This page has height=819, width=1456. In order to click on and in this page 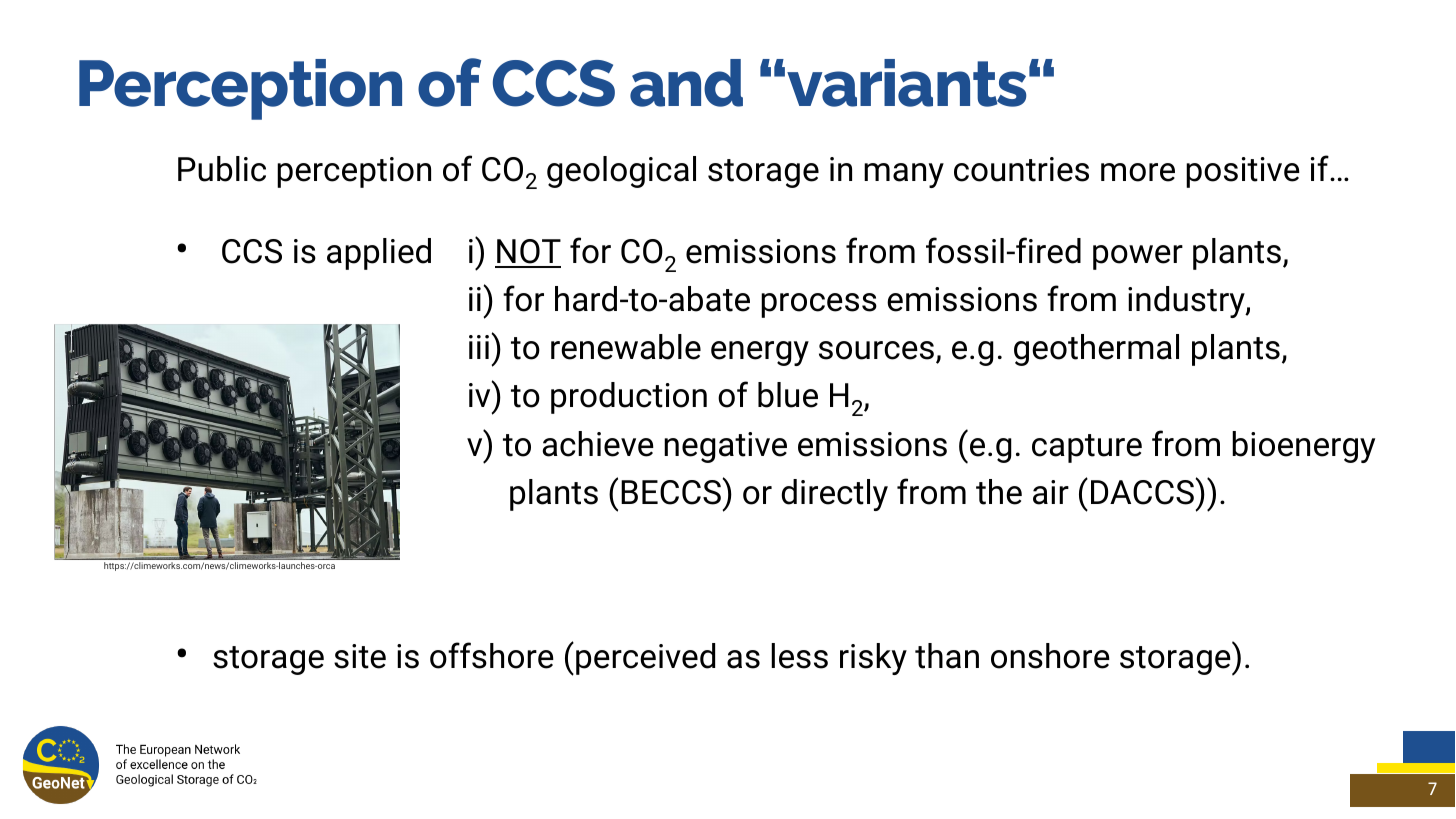, I will do `click(686, 83)`.
